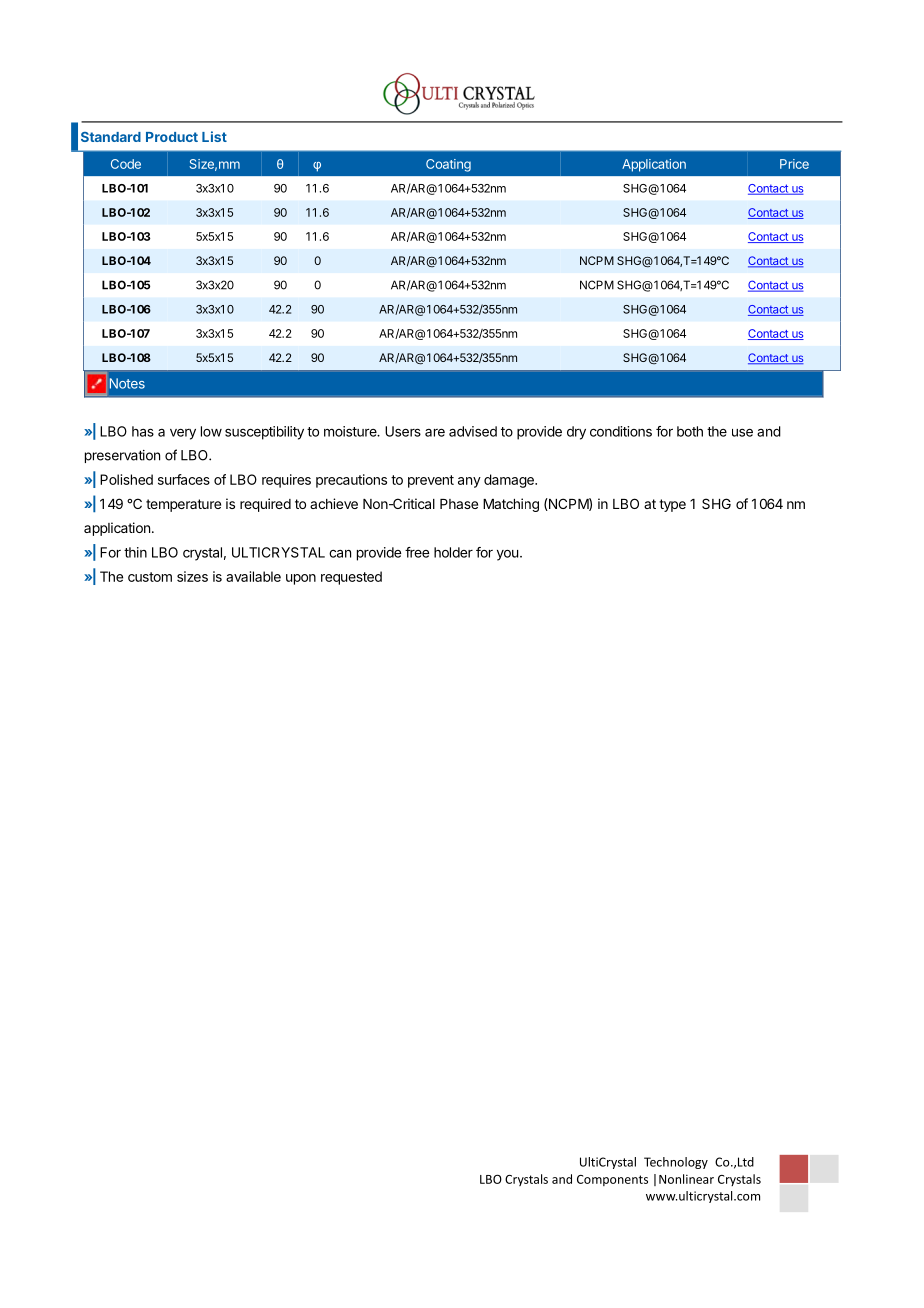 This screenshot has width=924, height=1308. What do you see at coordinates (351, 578) in the screenshot?
I see `requested` at bounding box center [351, 578].
